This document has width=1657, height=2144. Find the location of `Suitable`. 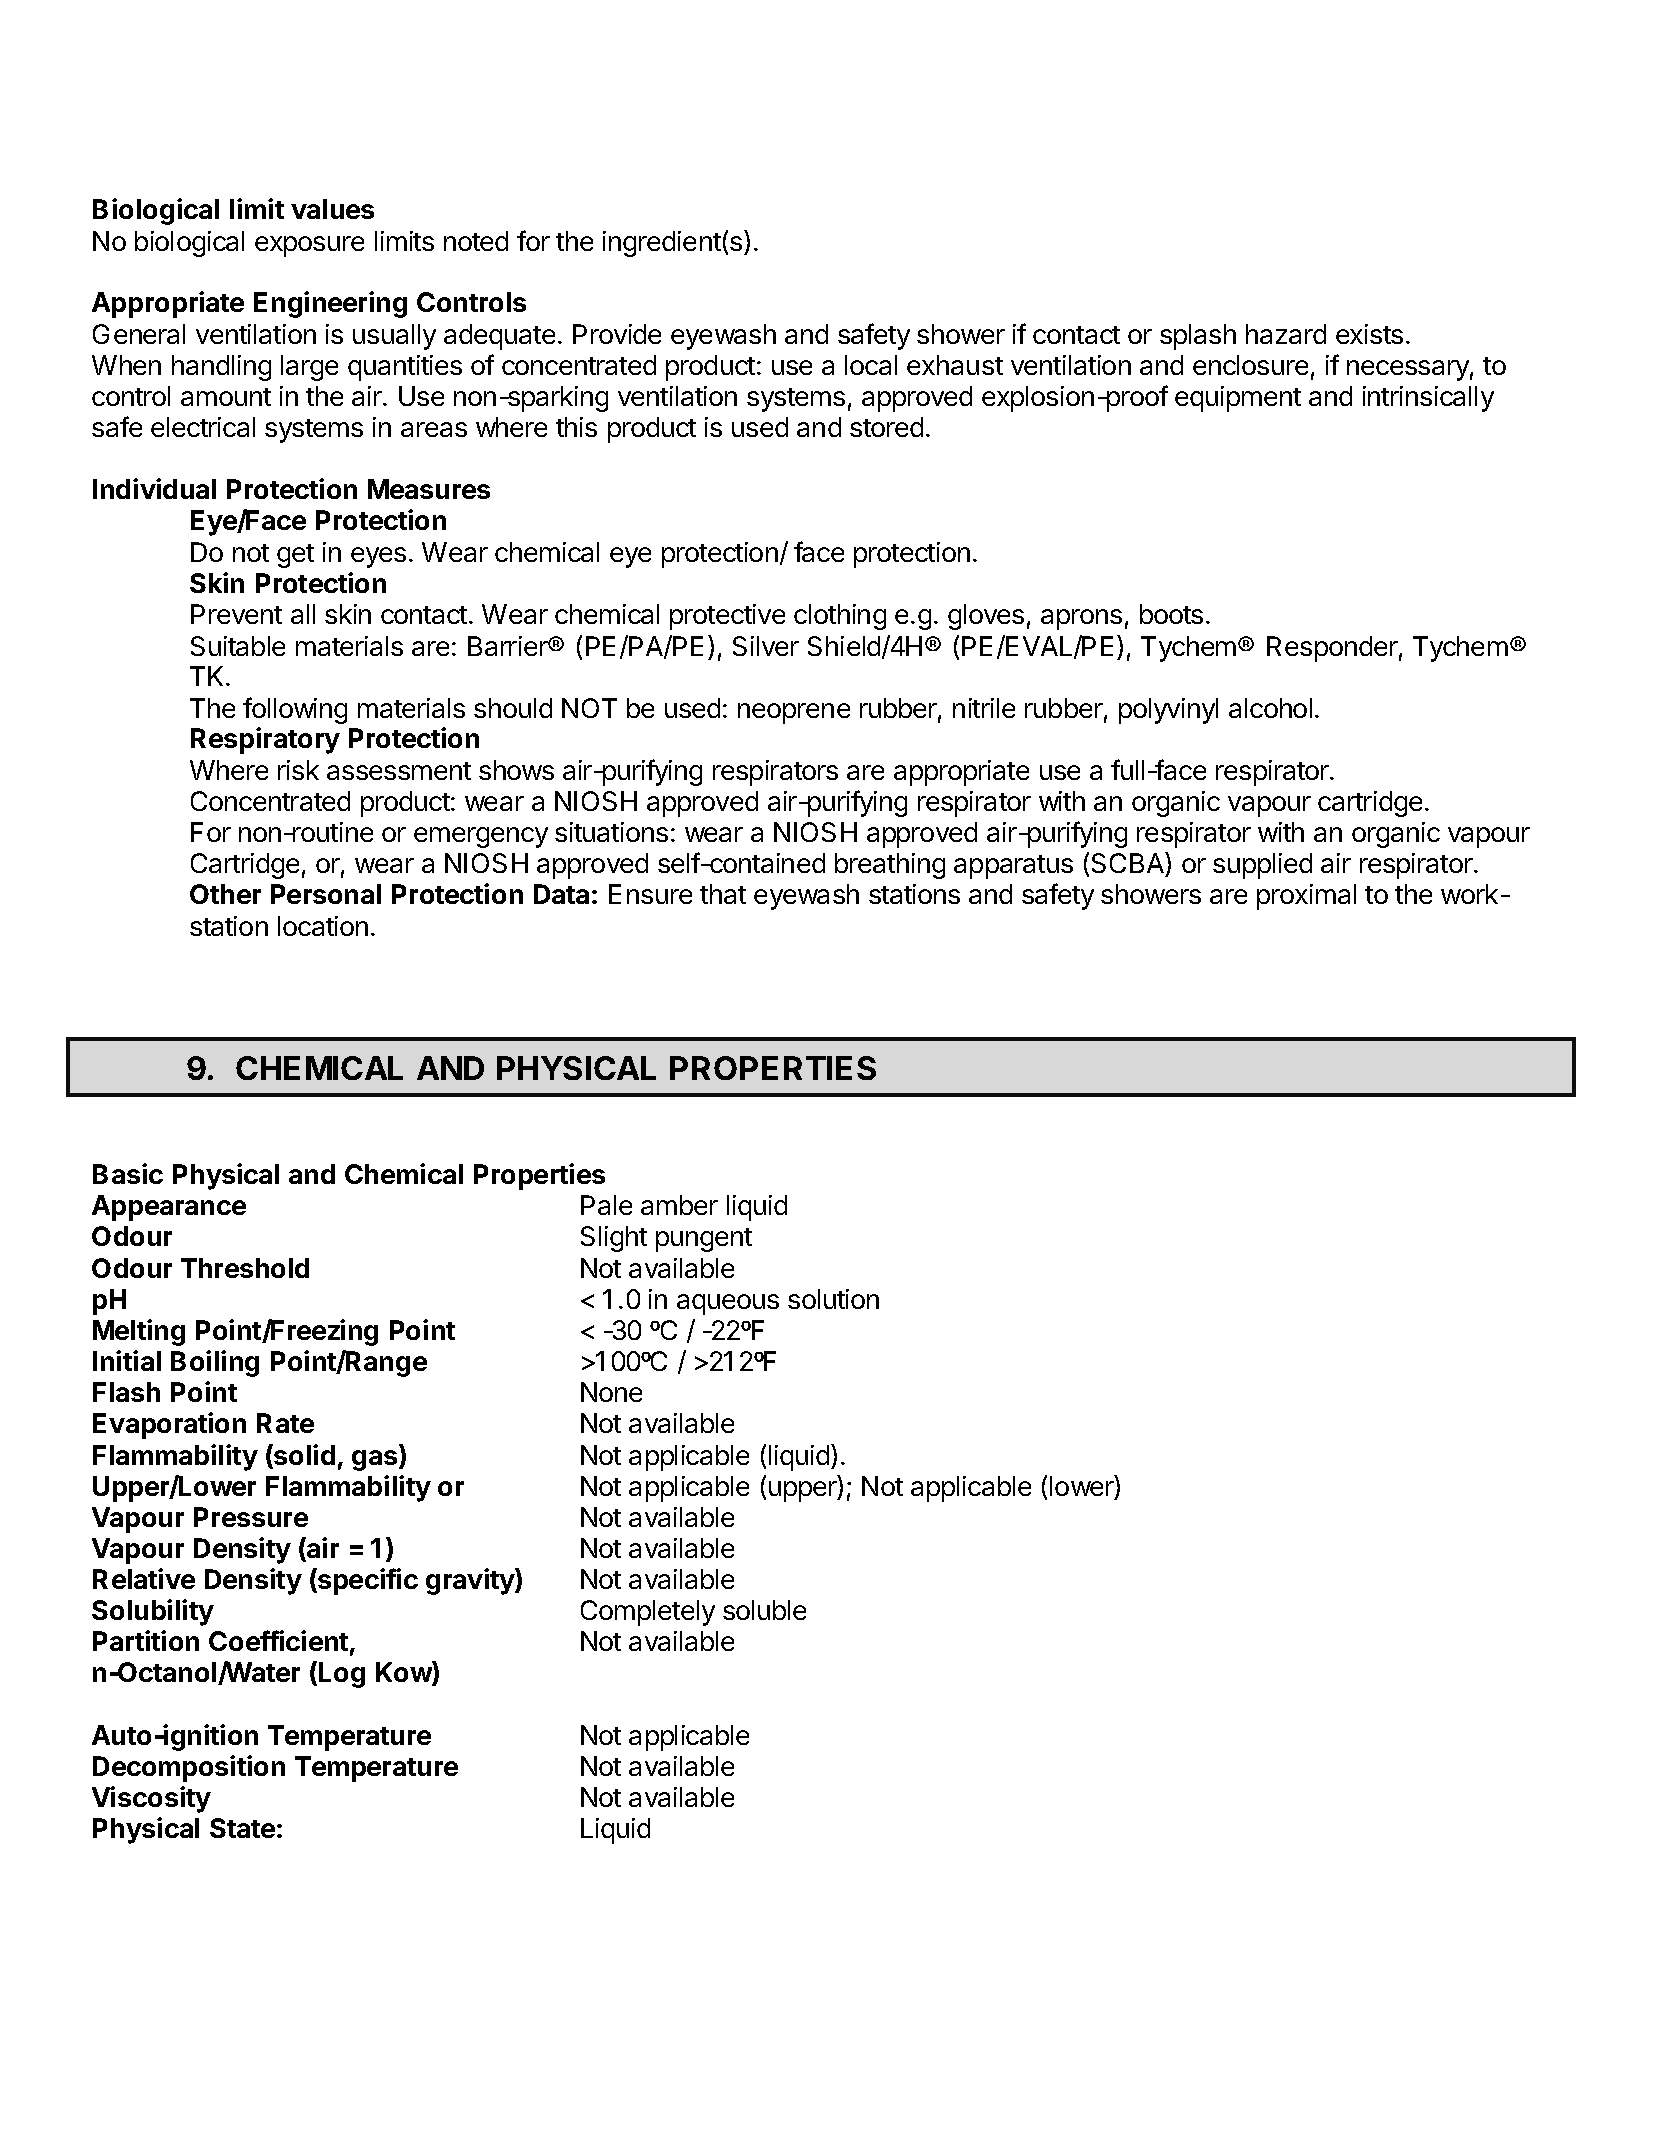

Suitable is located at coordinates (238, 646).
